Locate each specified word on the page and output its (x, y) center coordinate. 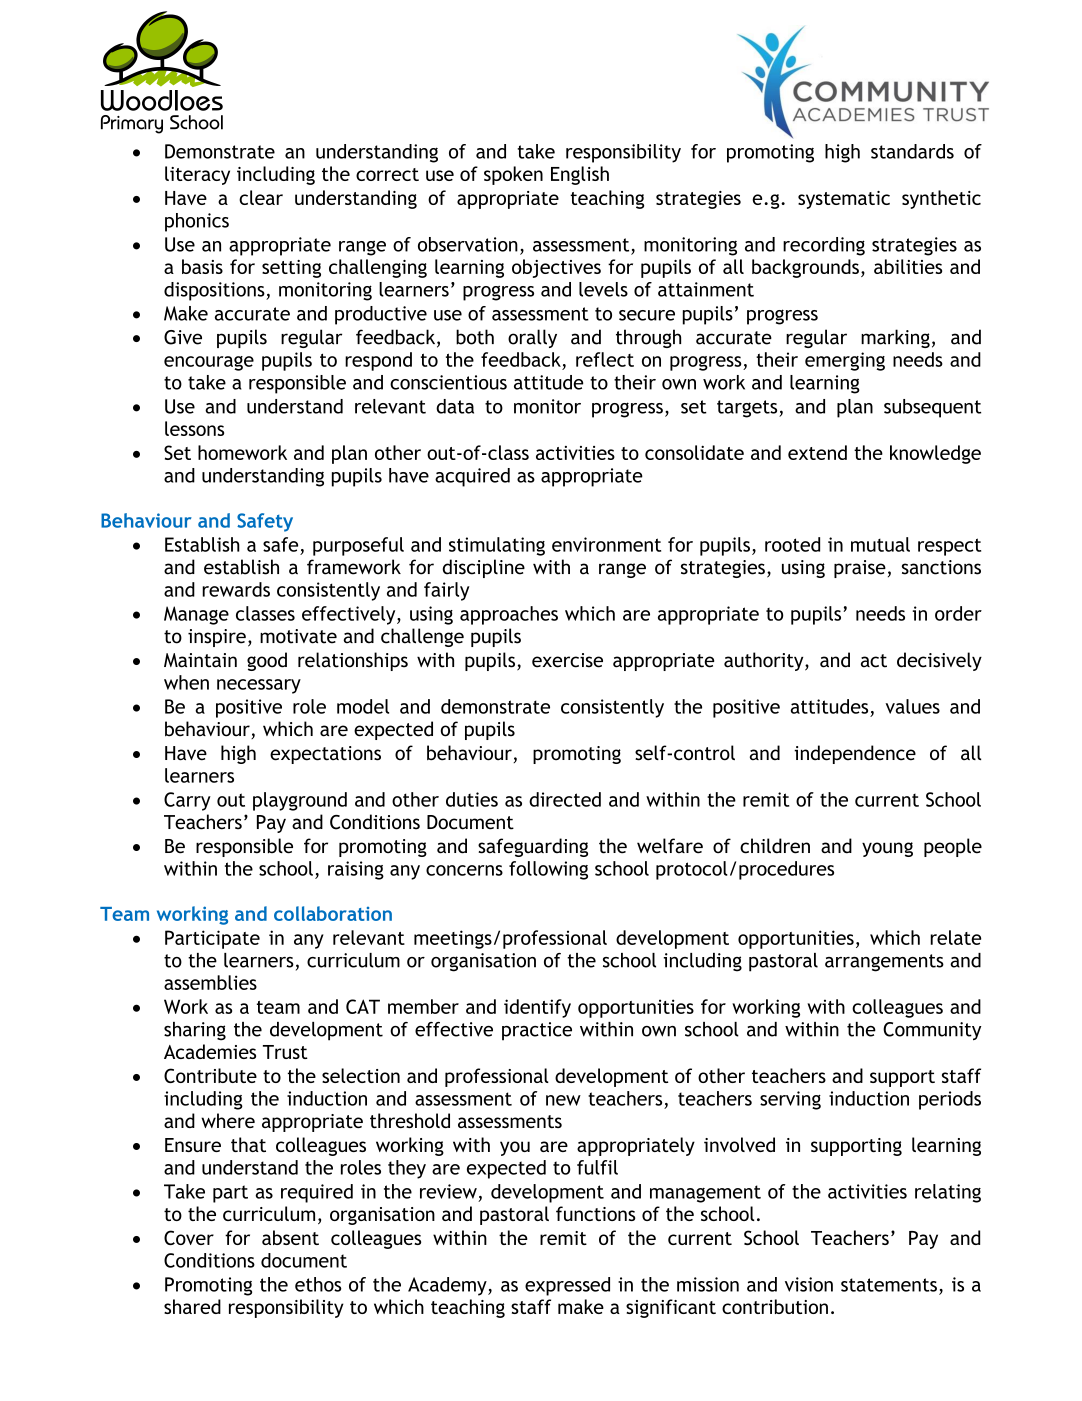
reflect (605, 359)
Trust (285, 1052)
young (887, 849)
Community (932, 1031)
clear (261, 197)
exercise (567, 660)
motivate (298, 636)
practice (537, 1031)
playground (300, 801)
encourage (209, 363)
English (580, 175)
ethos (318, 1284)
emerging (845, 361)
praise (860, 569)
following (548, 870)
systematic (844, 200)
